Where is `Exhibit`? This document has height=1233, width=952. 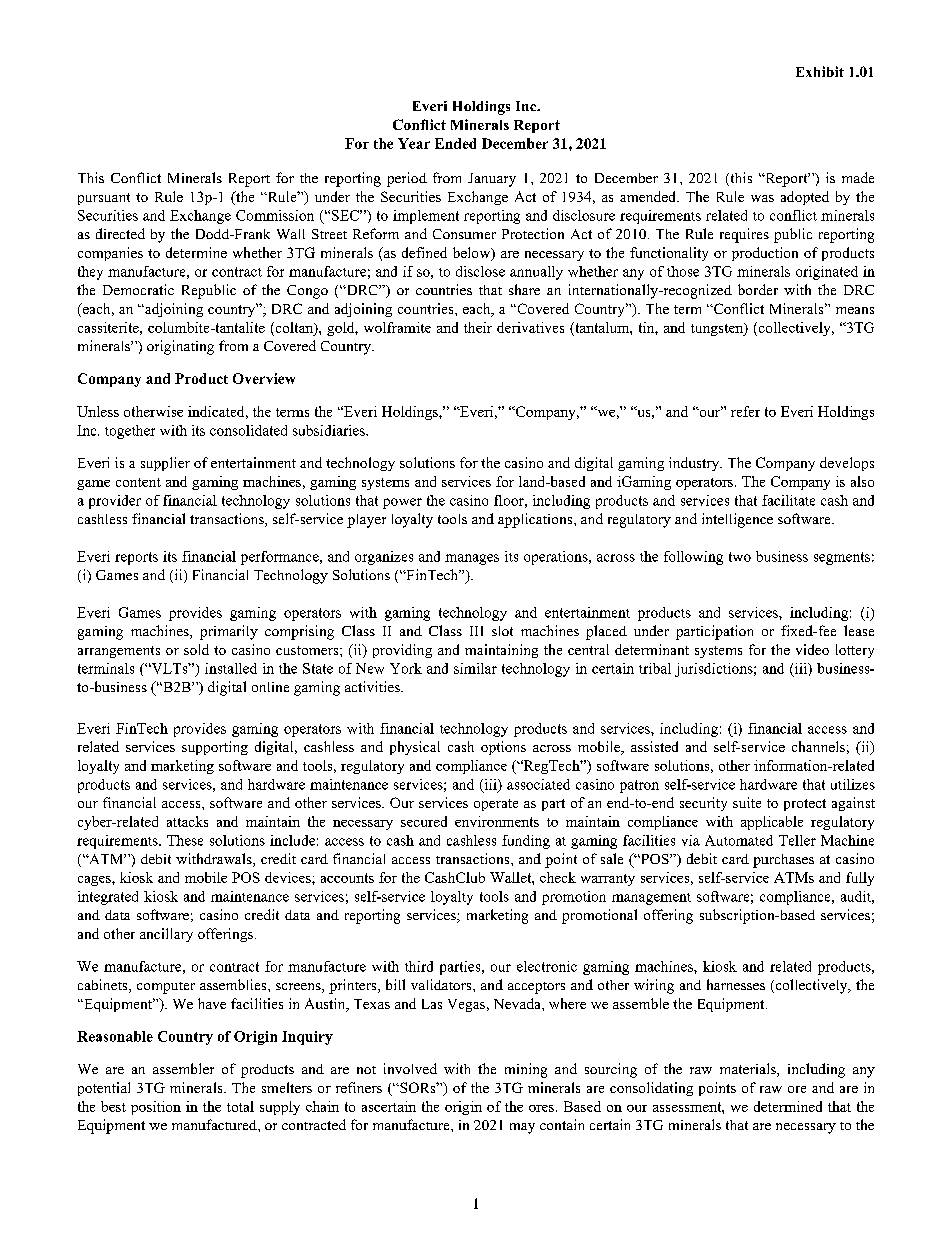 Exhibit is located at coordinates (820, 71).
